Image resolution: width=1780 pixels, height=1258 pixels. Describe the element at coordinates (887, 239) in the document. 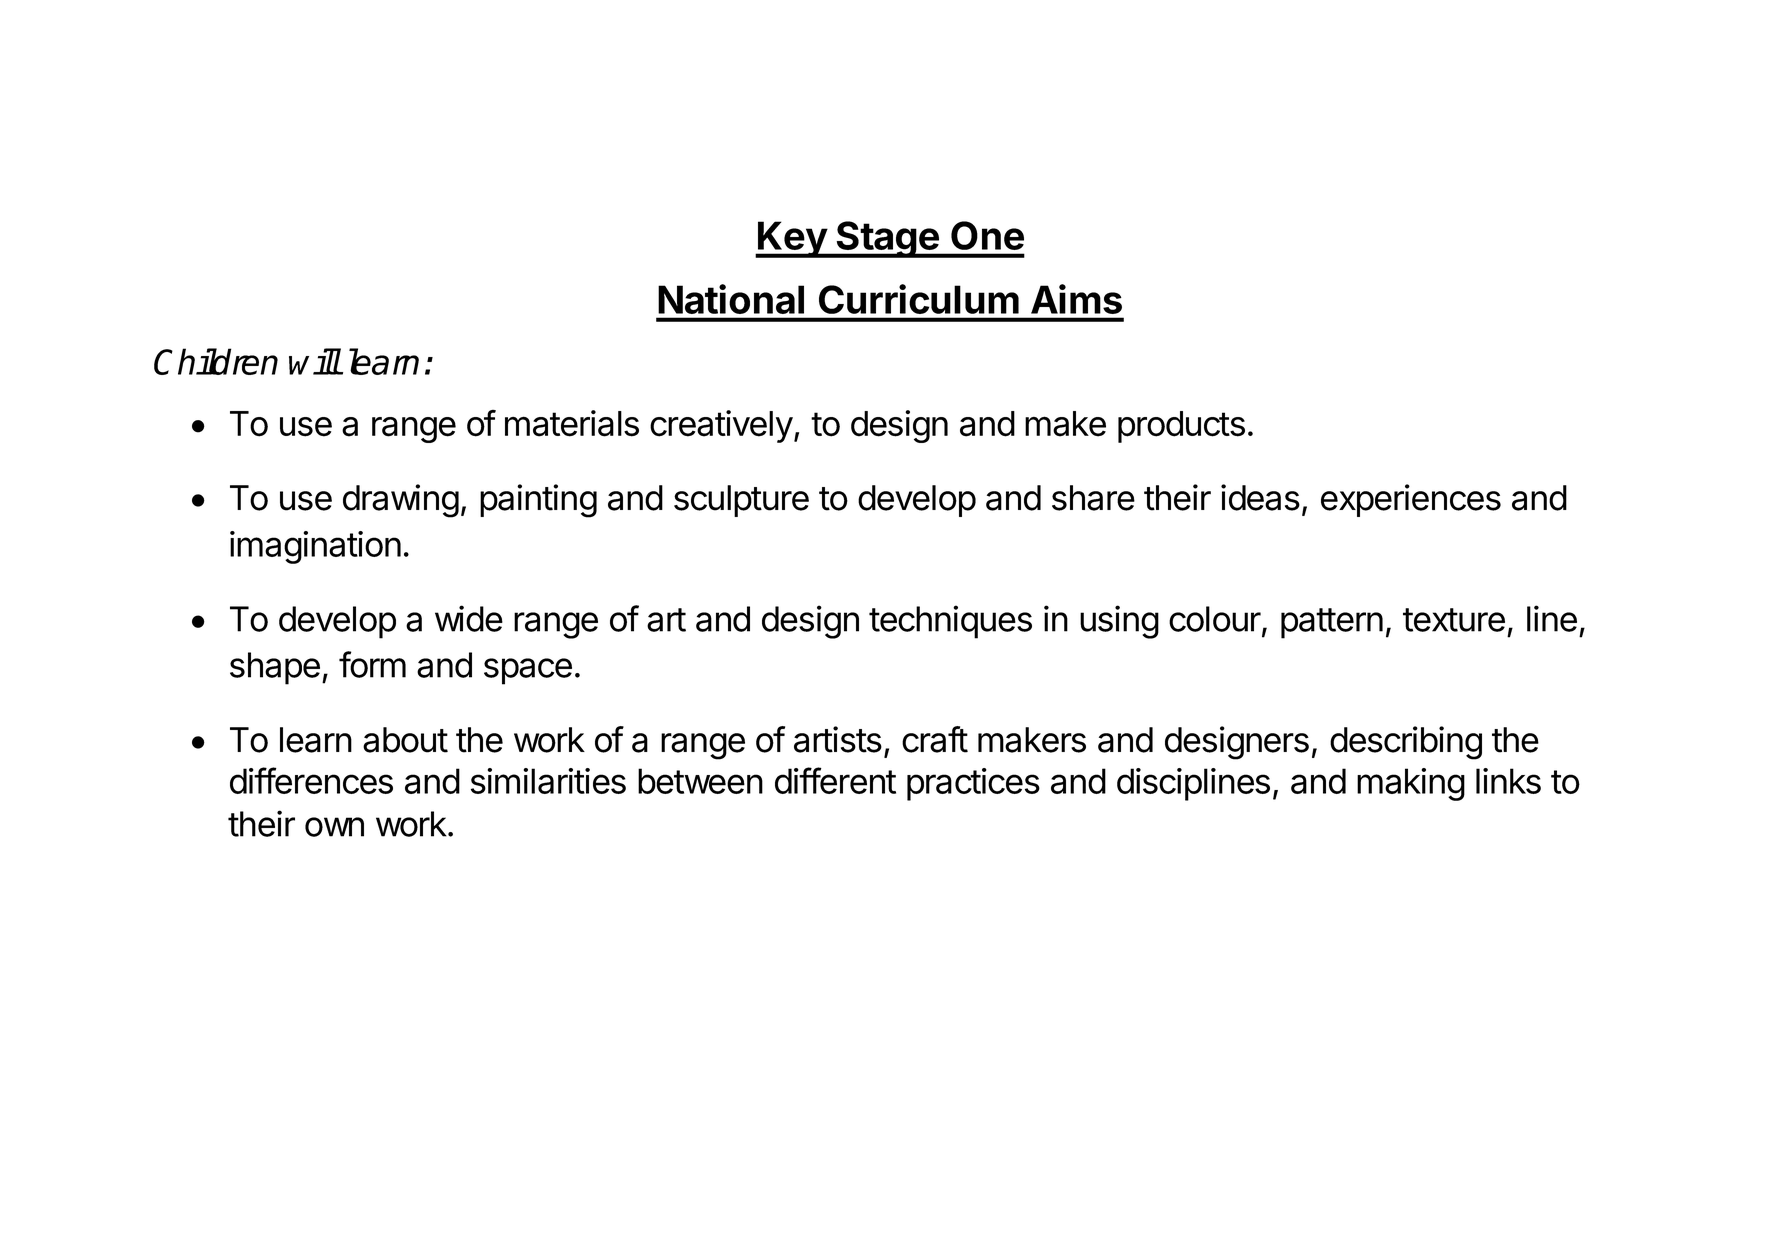

I see `Stage` at that location.
